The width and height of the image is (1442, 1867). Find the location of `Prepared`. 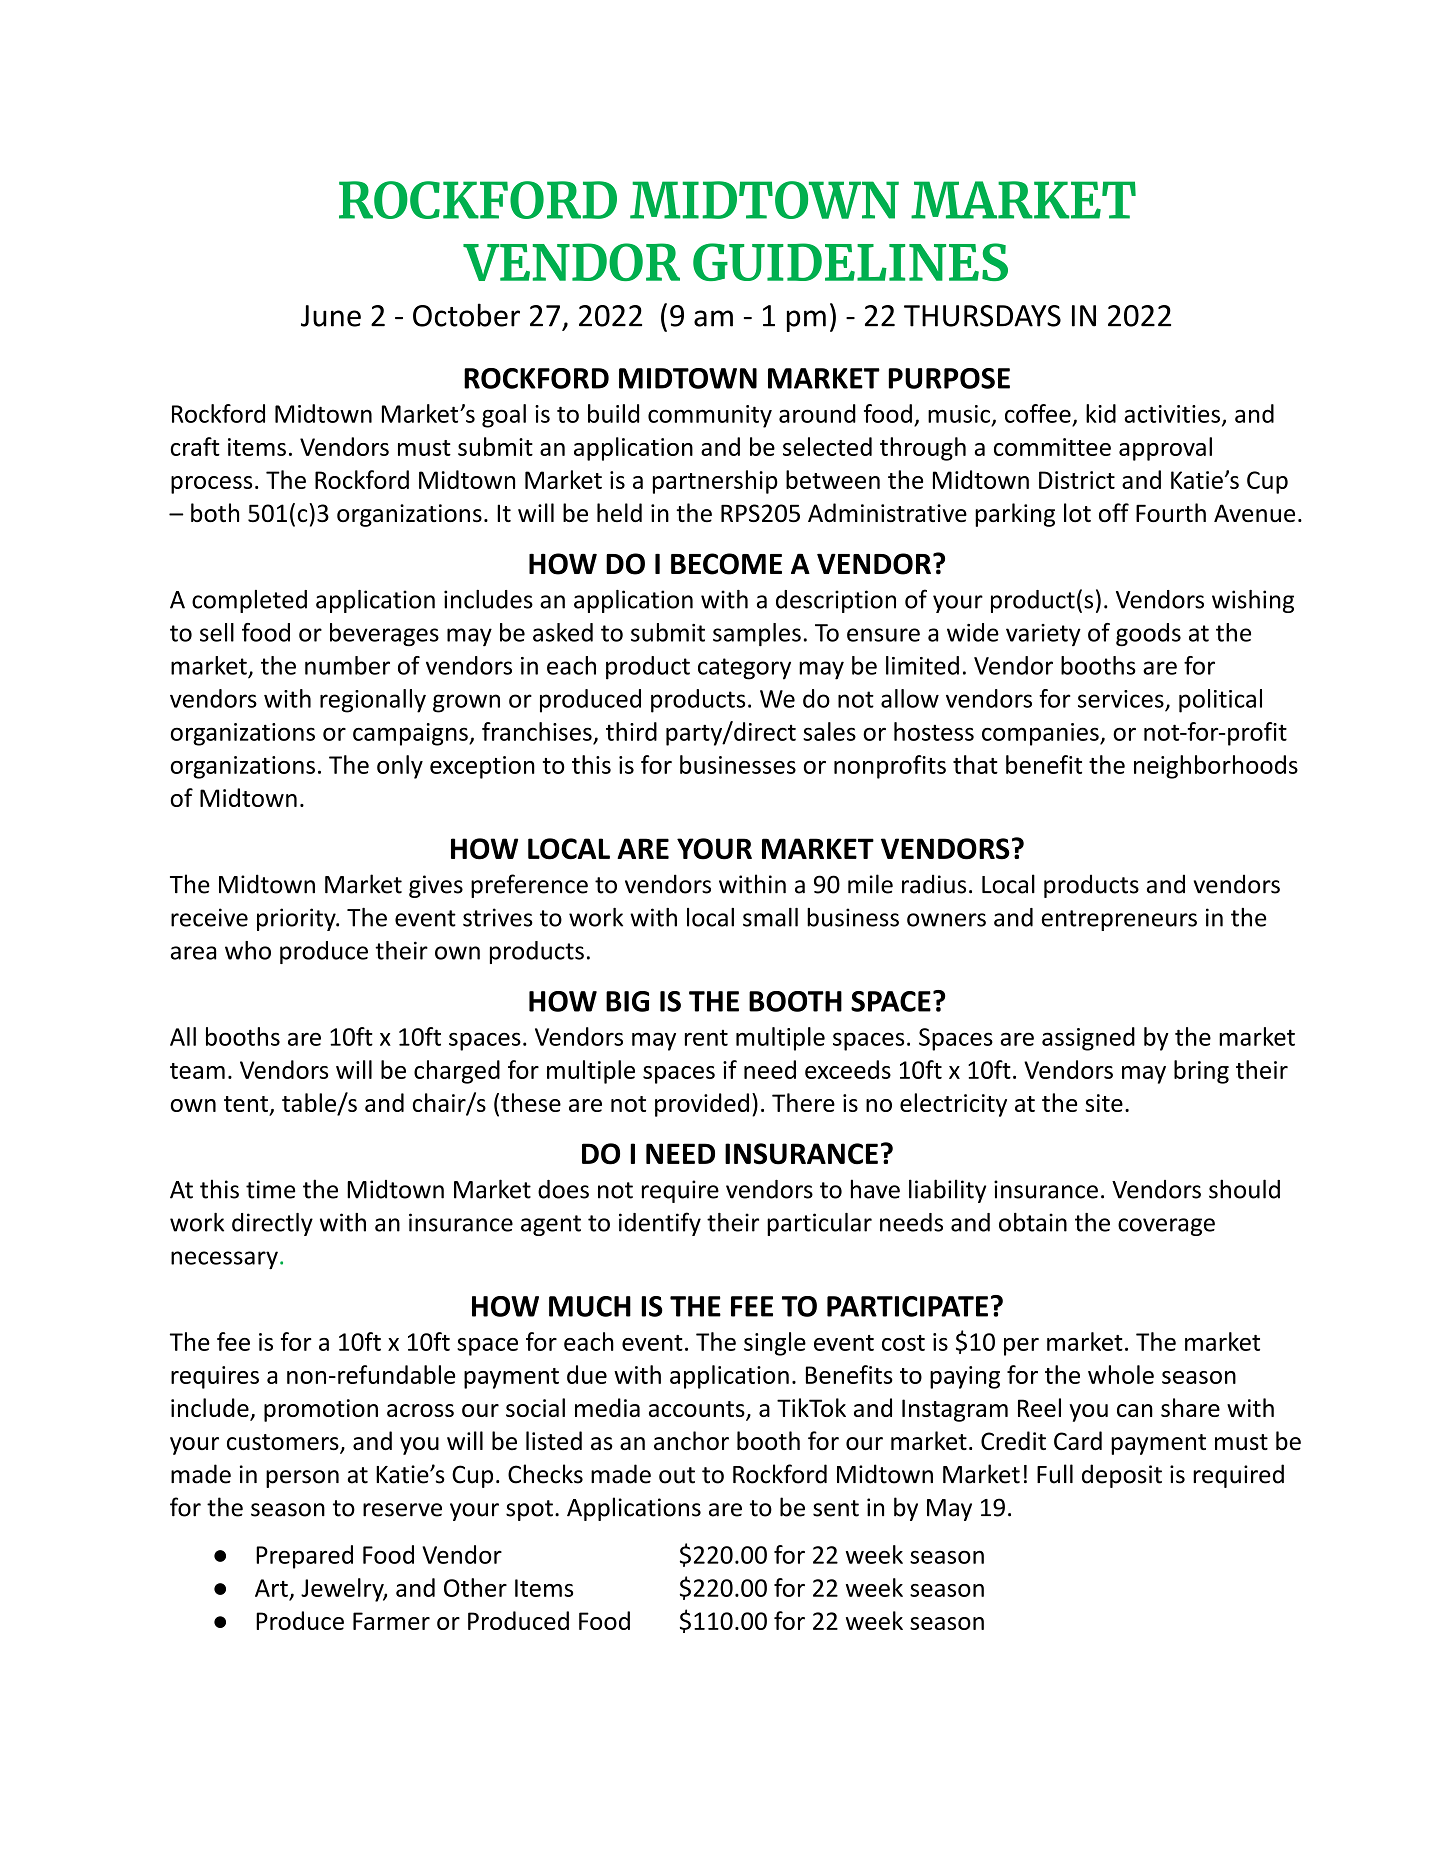

Prepared is located at coordinates (304, 1557).
